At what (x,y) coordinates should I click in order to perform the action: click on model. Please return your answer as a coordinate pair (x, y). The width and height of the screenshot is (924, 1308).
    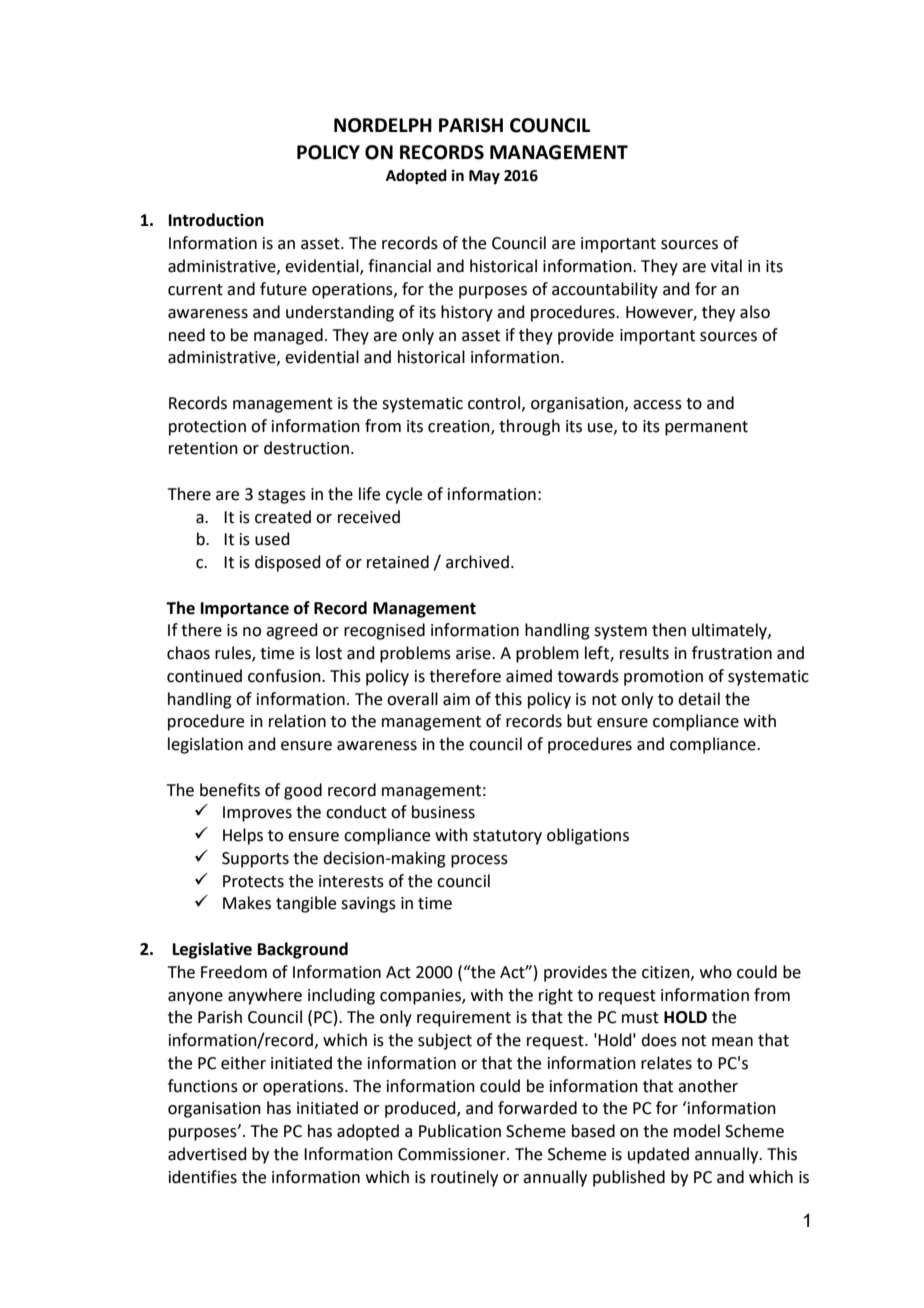
    Looking at the image, I should click on (697, 1131).
